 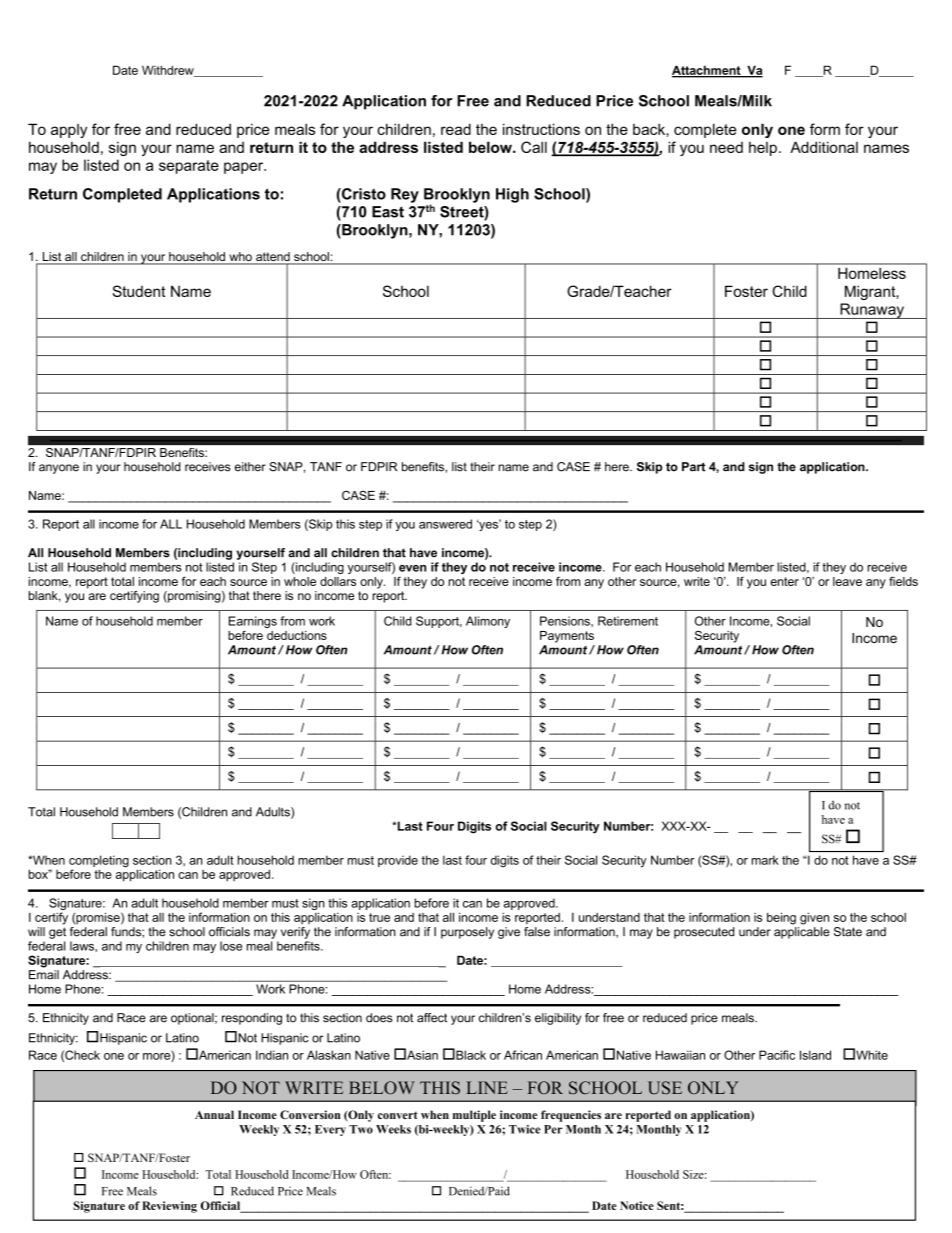 What do you see at coordinates (456, 129) in the screenshot?
I see `read` at bounding box center [456, 129].
